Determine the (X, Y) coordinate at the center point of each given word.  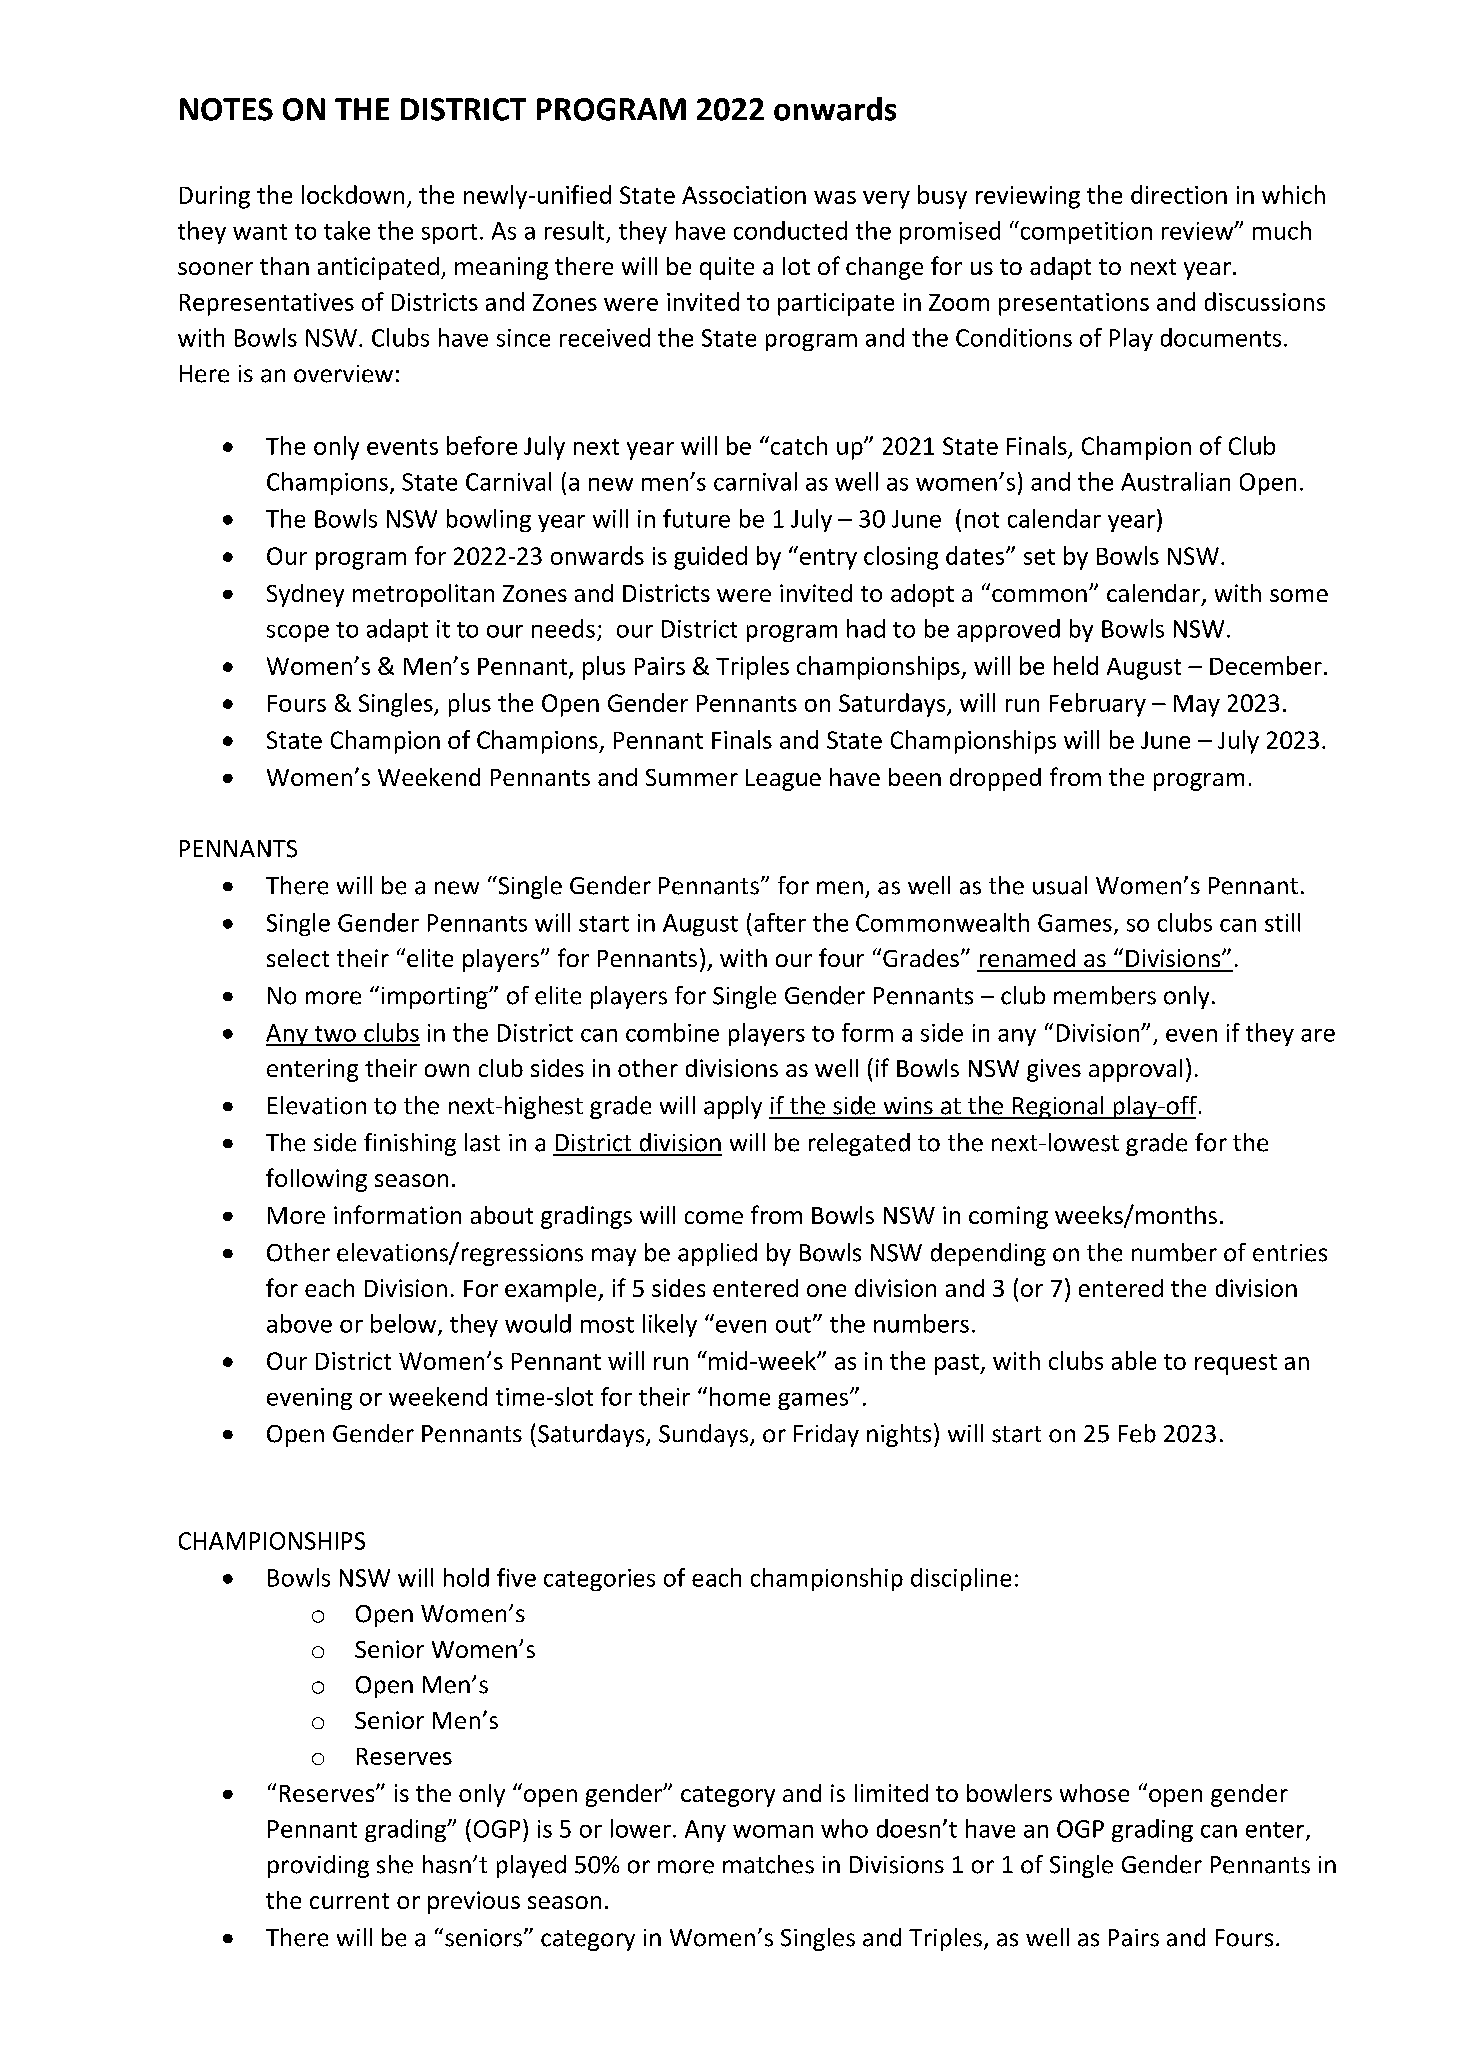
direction (1179, 194)
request (1236, 1364)
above (299, 1323)
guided (710, 558)
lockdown (353, 194)
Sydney (305, 595)
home (740, 1396)
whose (1094, 1793)
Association (744, 195)
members (1105, 995)
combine (672, 1032)
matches (768, 1864)
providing (318, 1866)
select (298, 958)
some (1299, 595)
